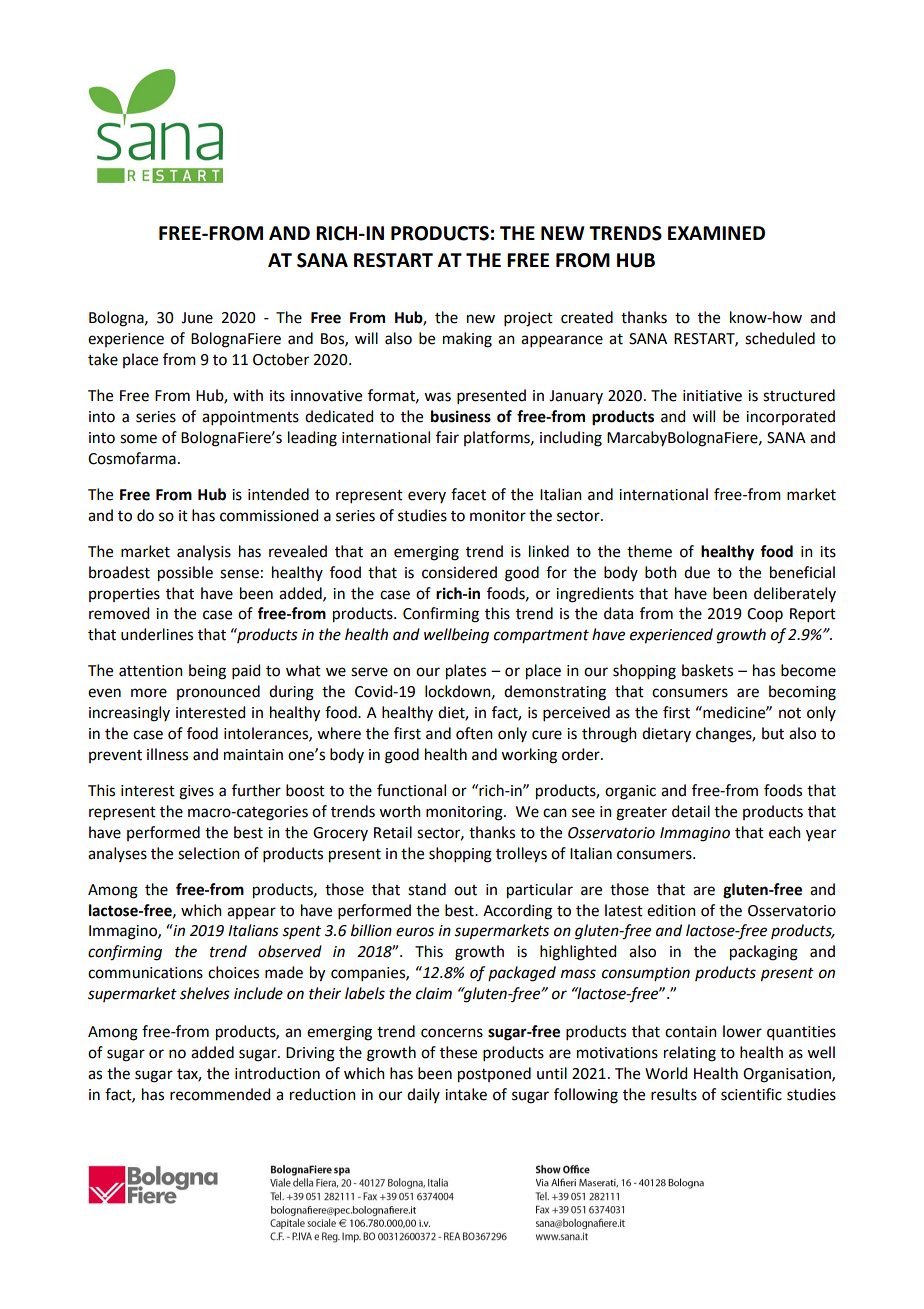 The height and width of the page is (1309, 924). What do you see at coordinates (220, 1094) in the page?
I see `recommended` at bounding box center [220, 1094].
